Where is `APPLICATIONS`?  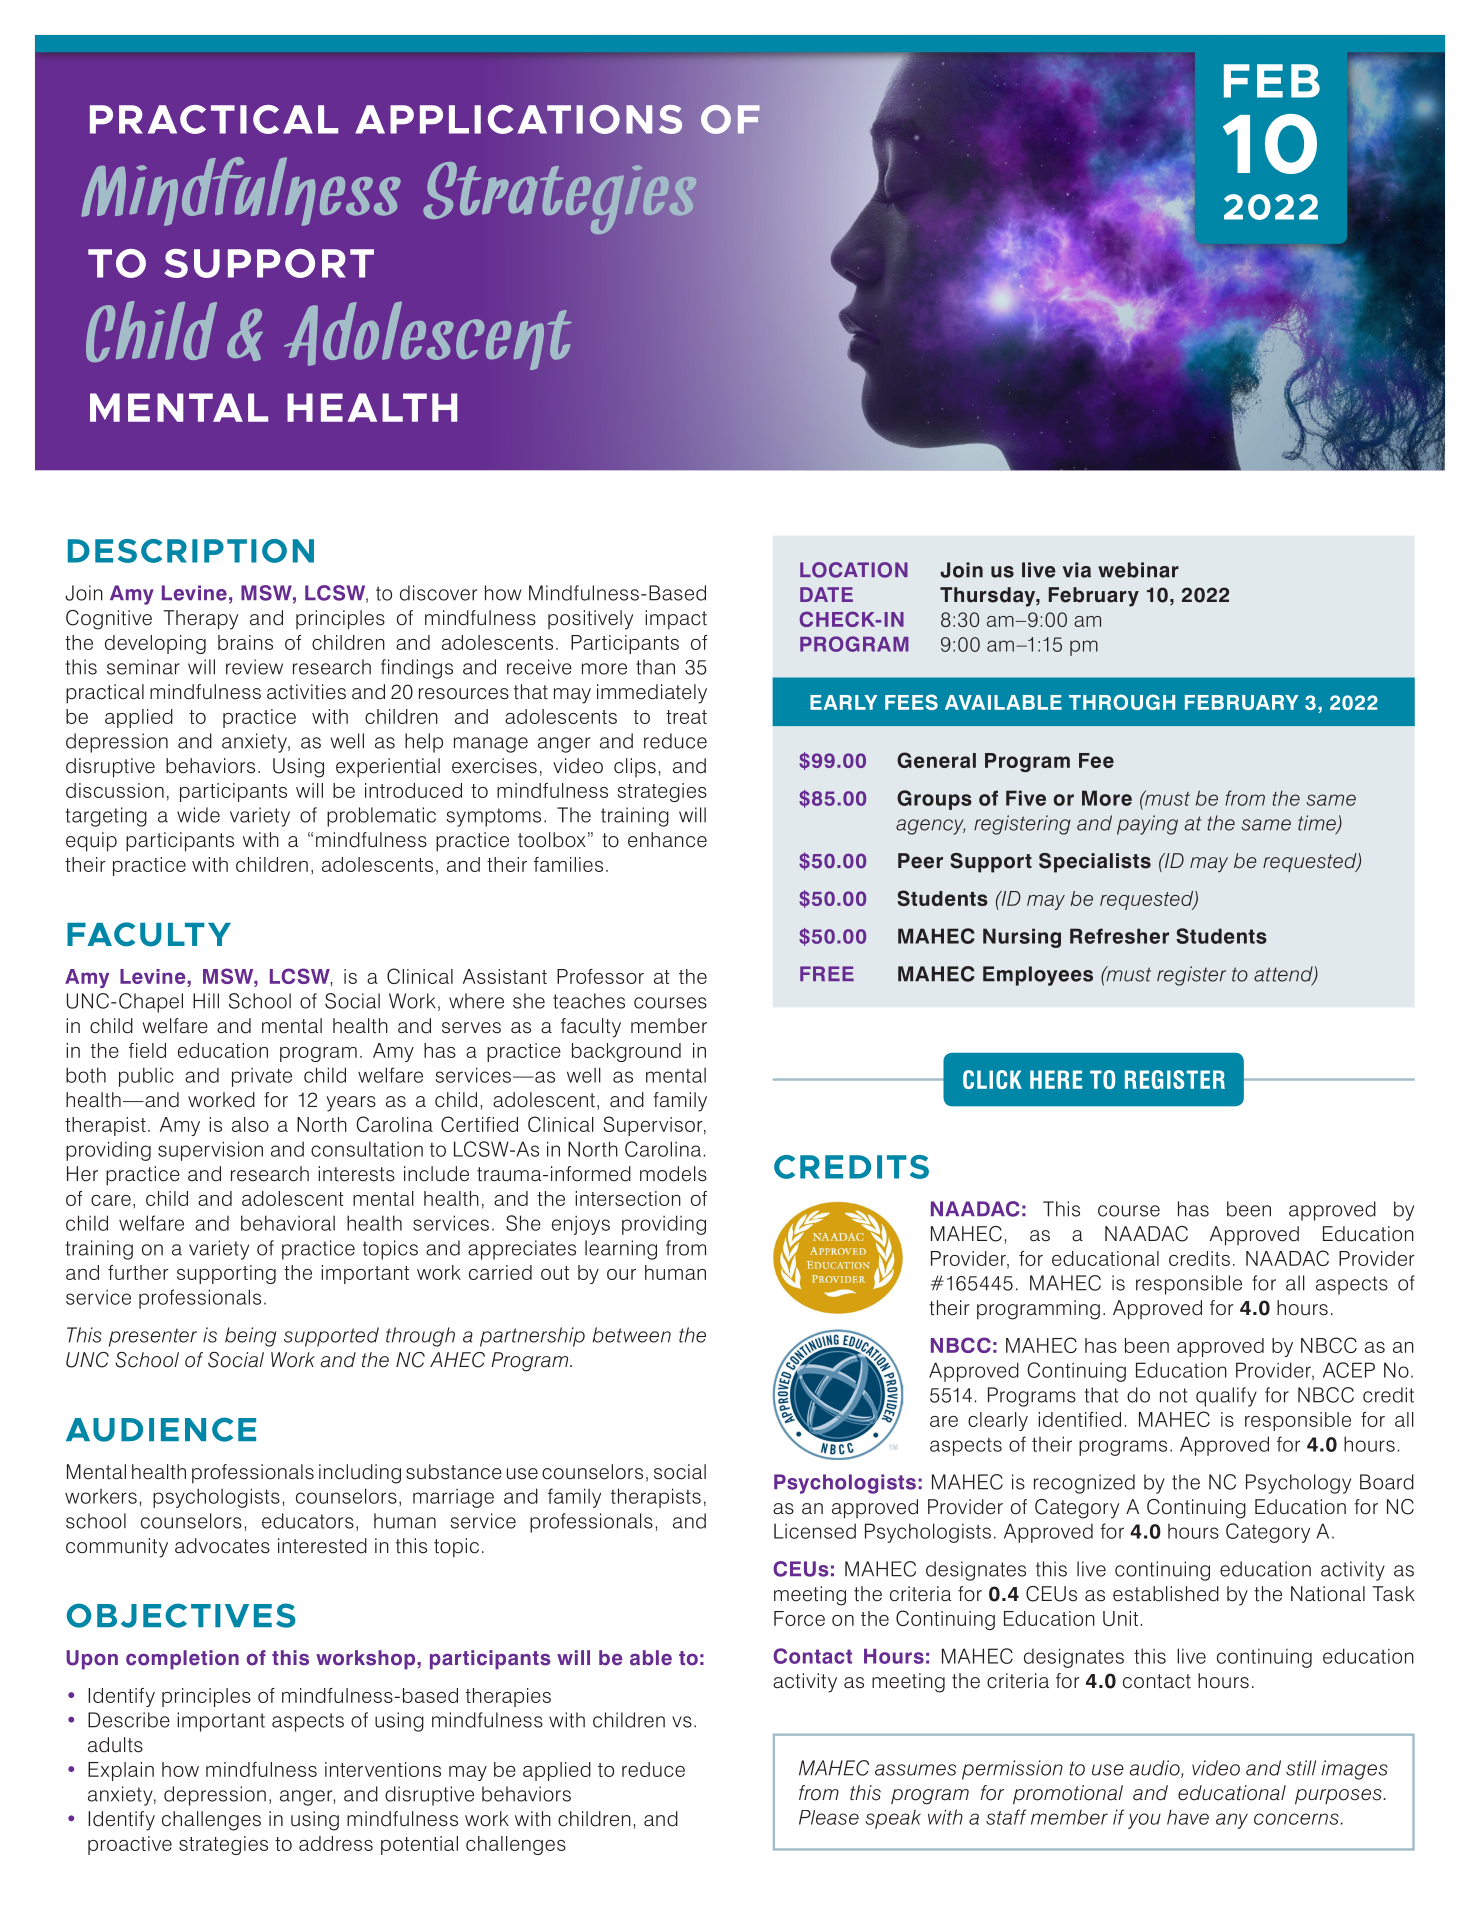
APPLICATIONS is located at coordinates (519, 119).
